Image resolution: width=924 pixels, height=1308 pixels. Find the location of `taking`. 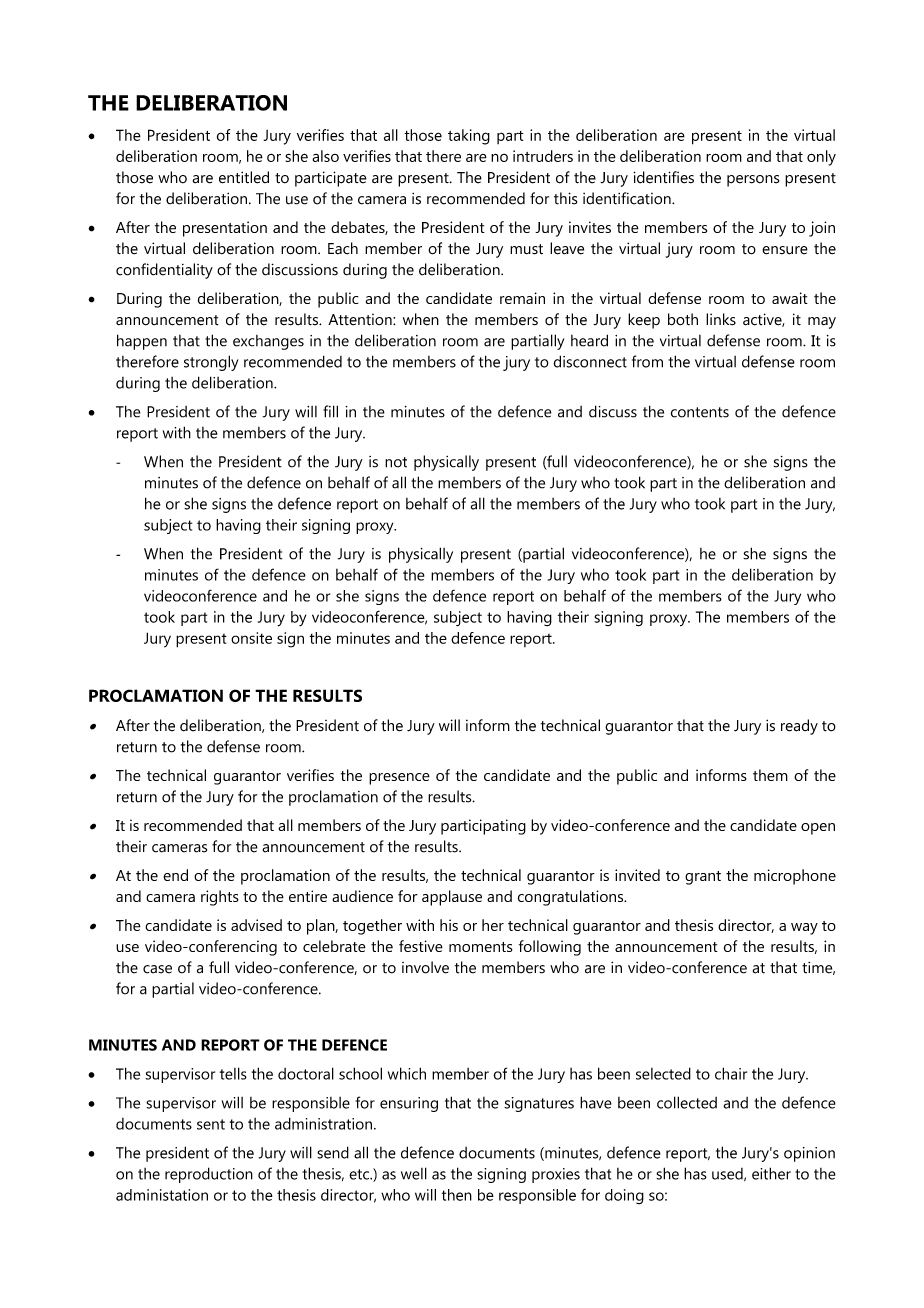

taking is located at coordinates (469, 137).
